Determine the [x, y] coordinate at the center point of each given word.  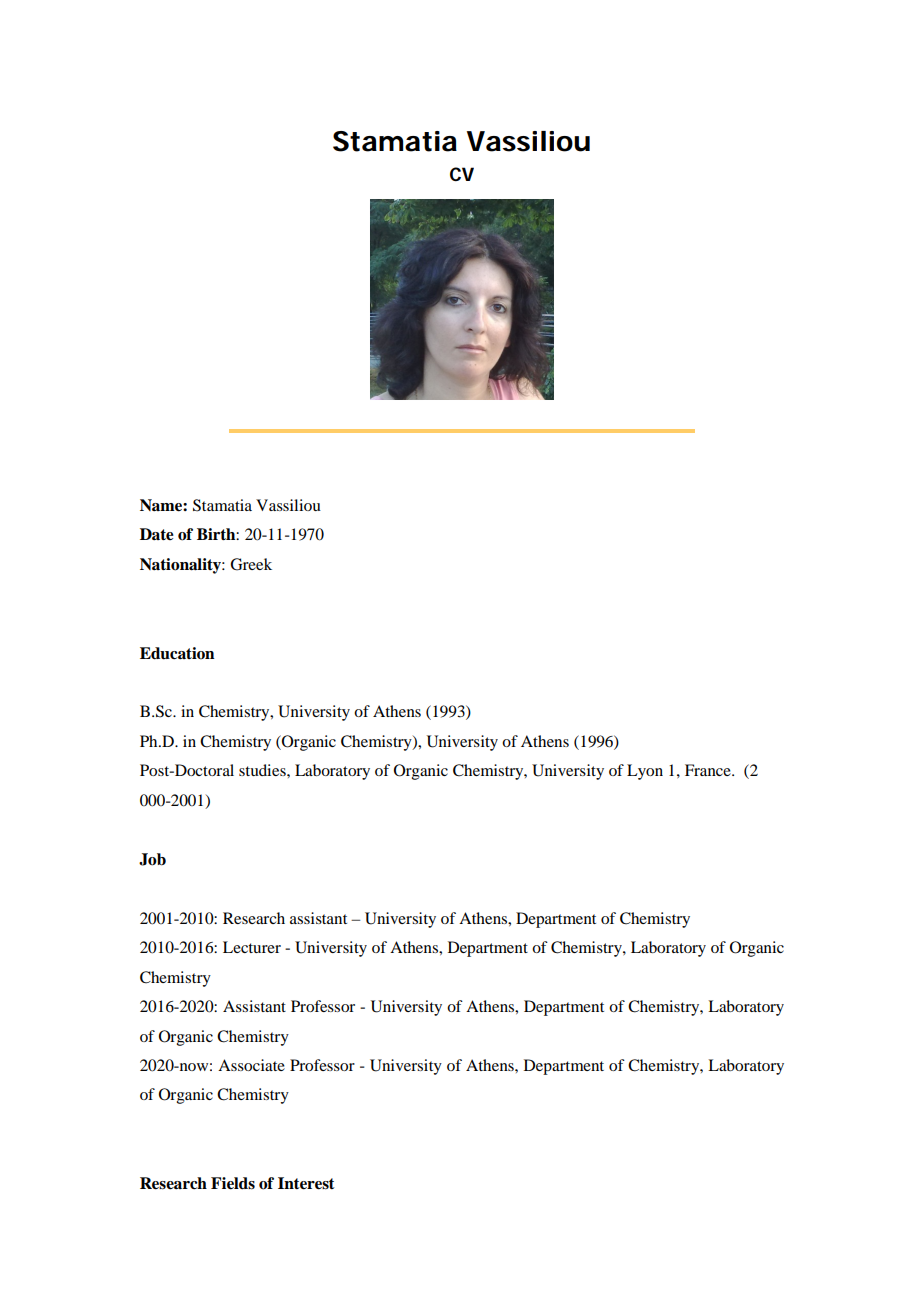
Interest [306, 1183]
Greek [251, 564]
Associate [251, 1065]
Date [157, 534]
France [709, 770]
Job [152, 859]
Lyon [645, 772]
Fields [233, 1183]
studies [263, 770]
